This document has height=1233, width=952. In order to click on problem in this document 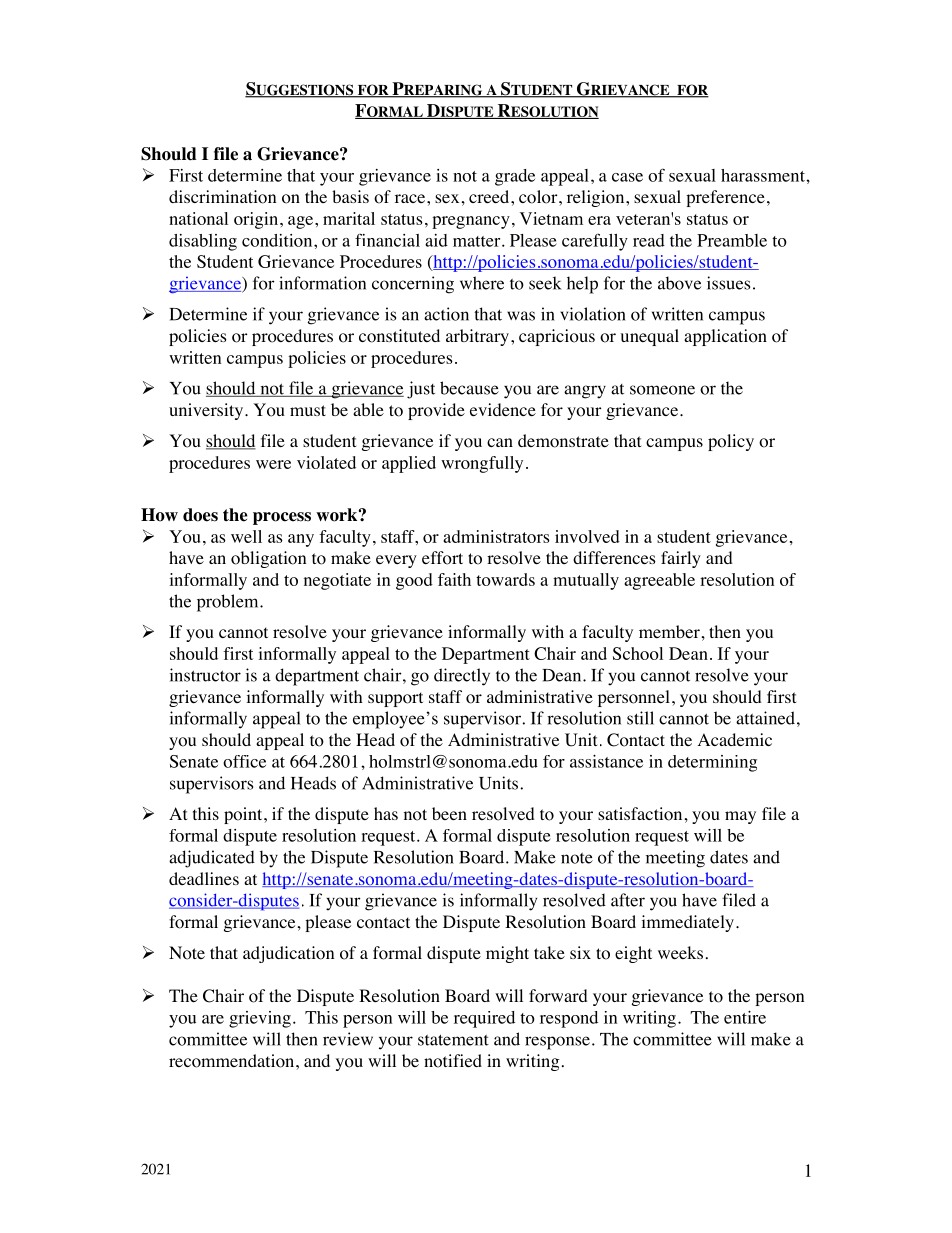, I will do `click(229, 603)`.
